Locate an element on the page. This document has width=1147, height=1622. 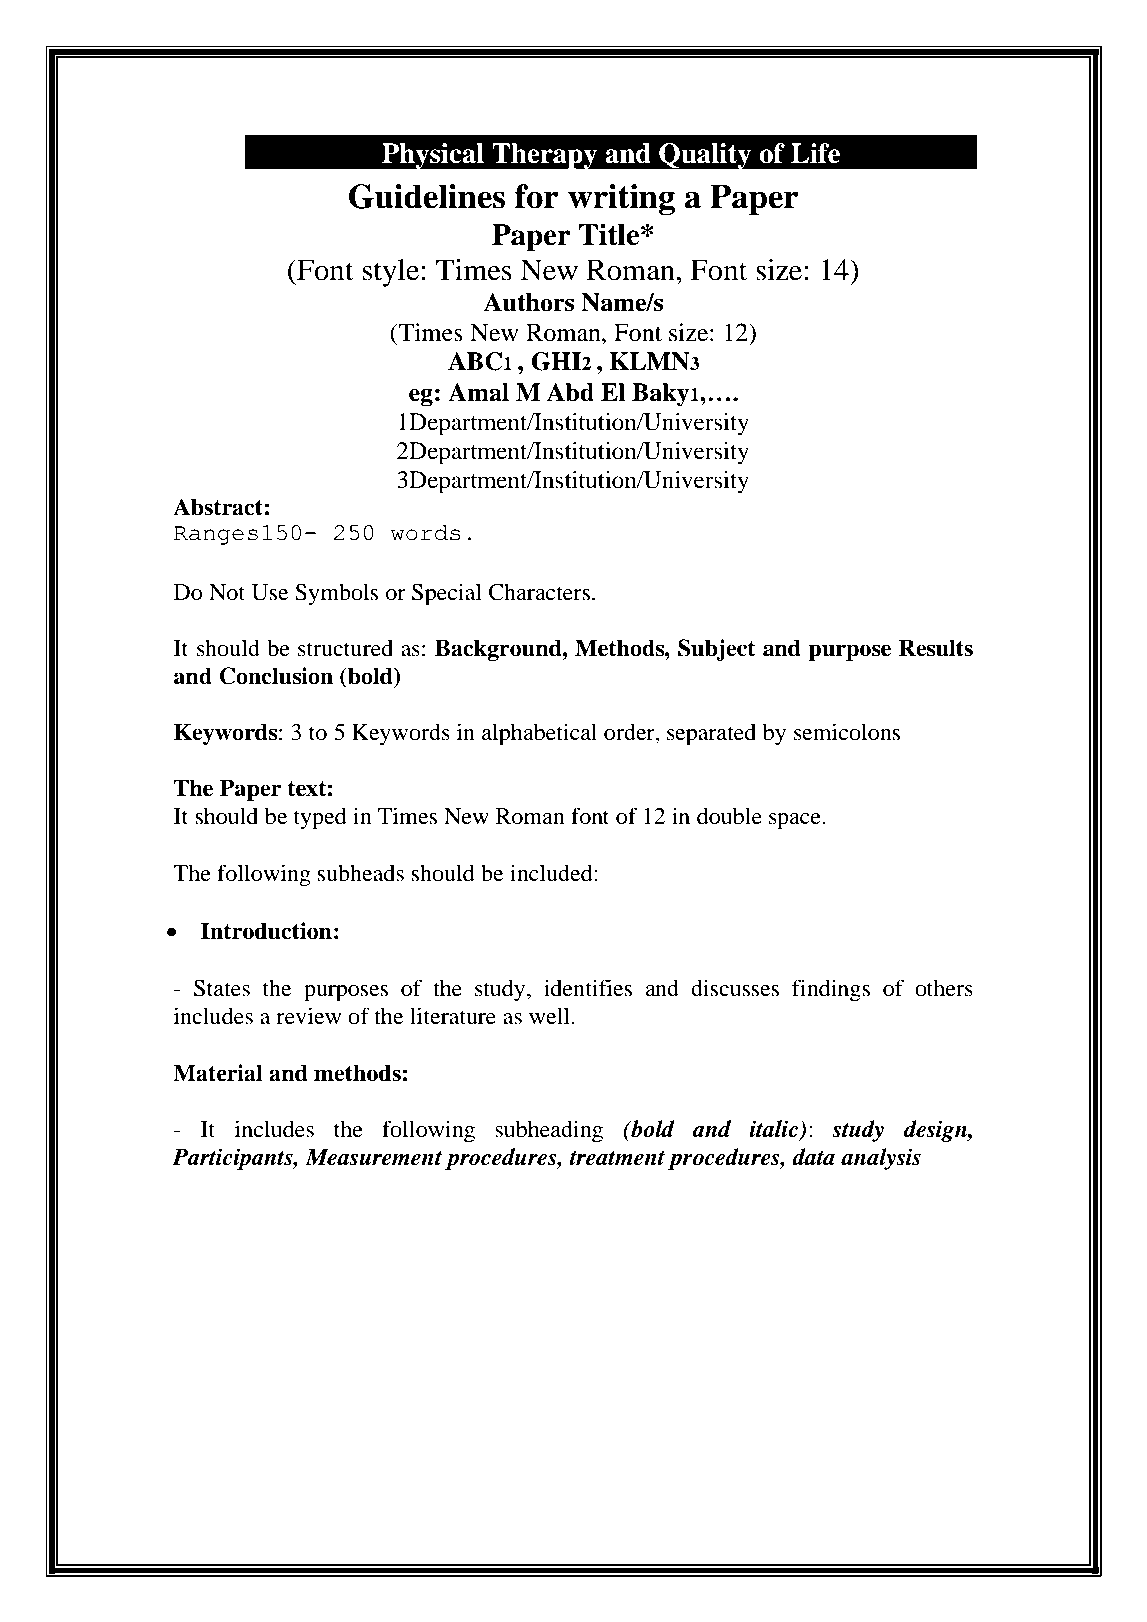
writing is located at coordinates (621, 199).
